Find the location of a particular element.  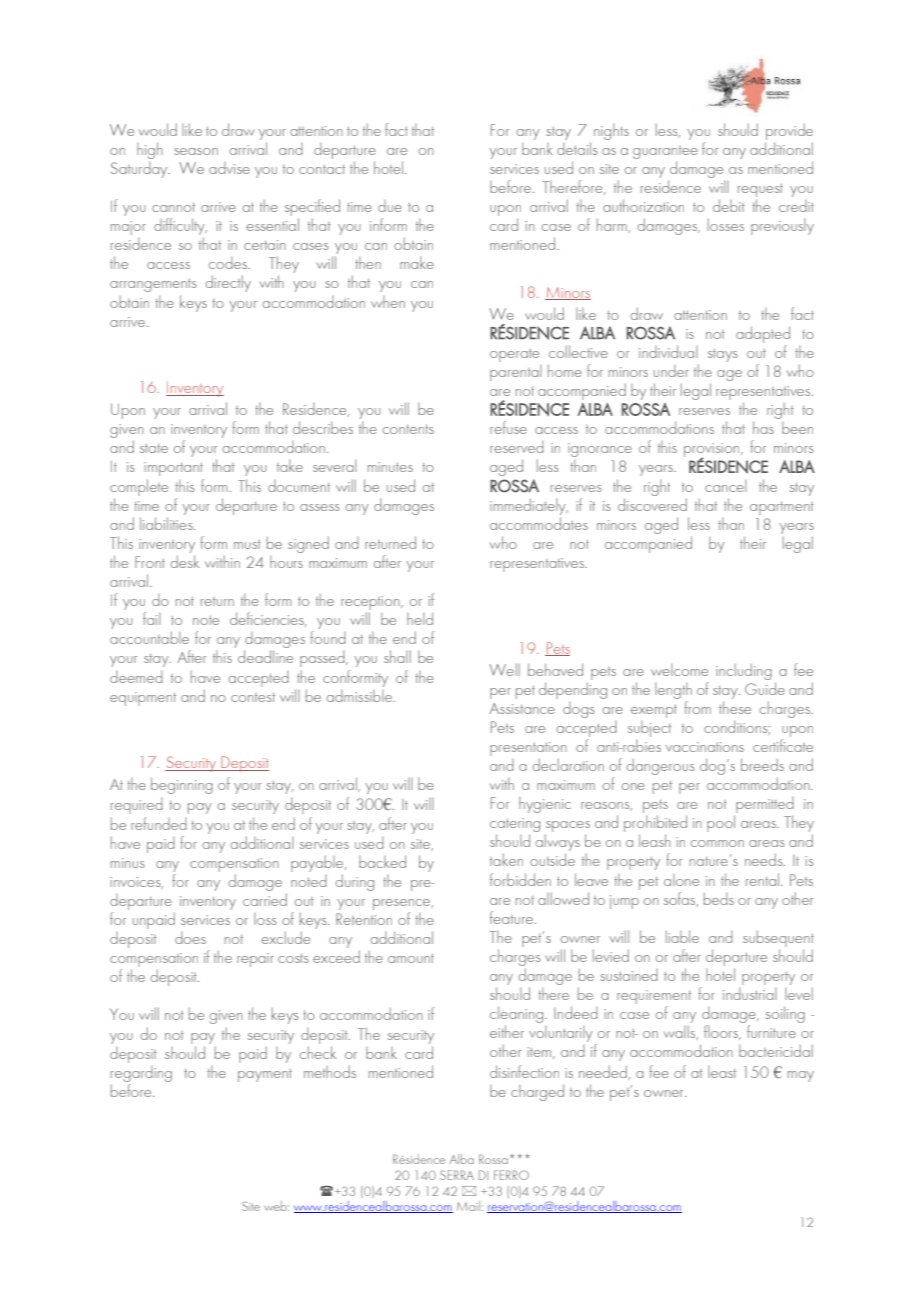

feature is located at coordinates (511, 917).
